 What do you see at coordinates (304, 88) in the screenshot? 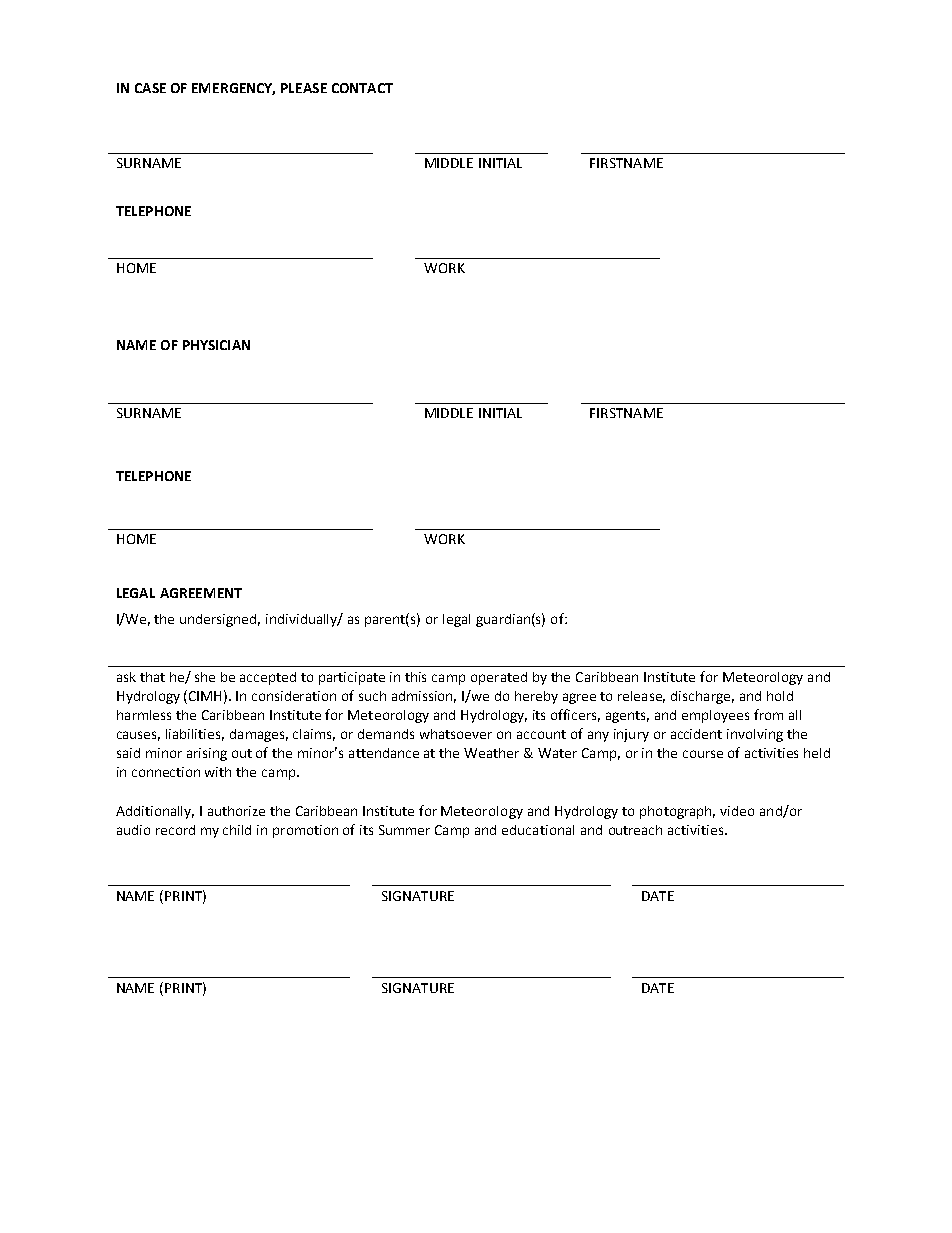
I see `PLEASE` at bounding box center [304, 88].
